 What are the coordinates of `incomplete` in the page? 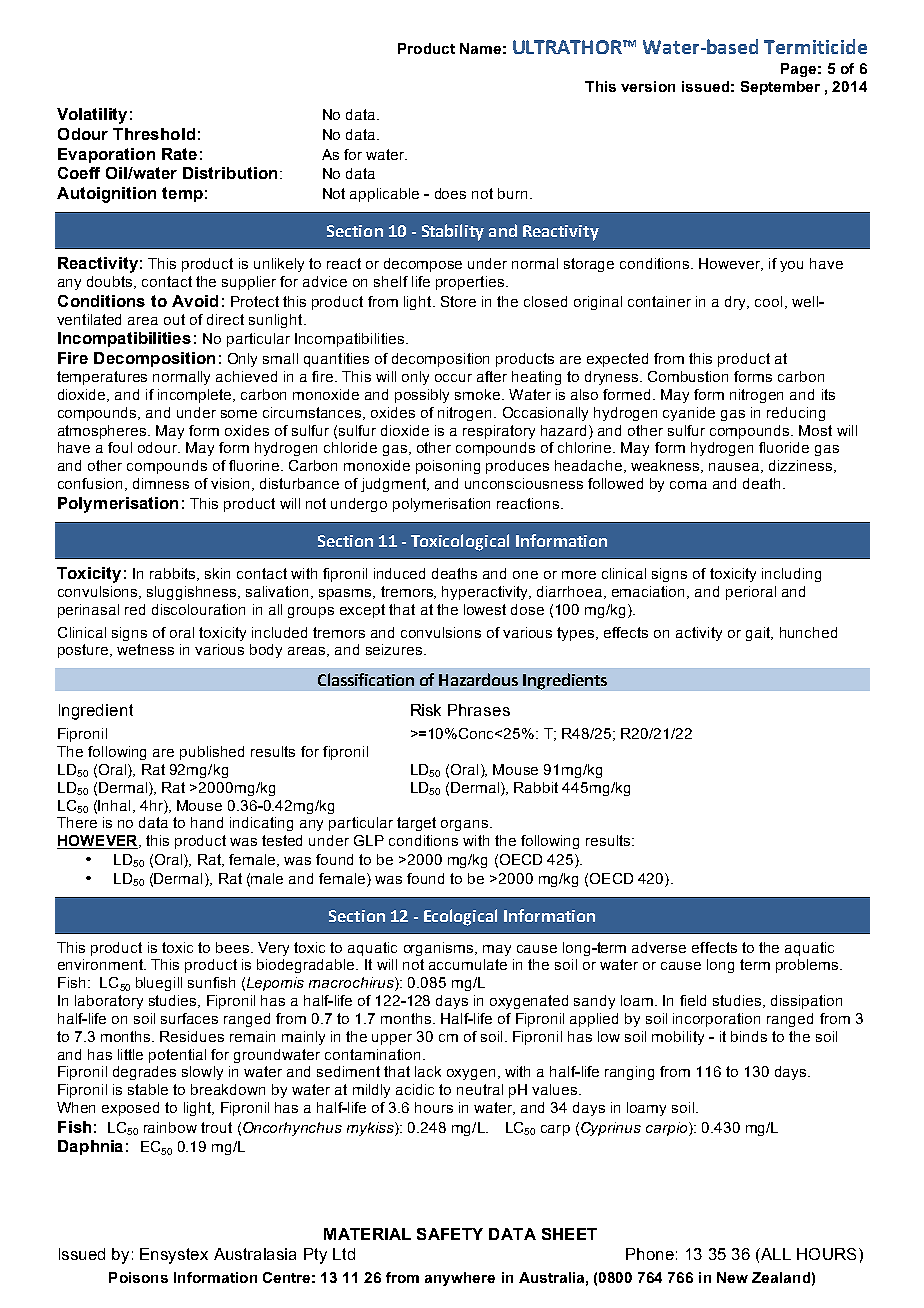 It's located at (196, 396).
